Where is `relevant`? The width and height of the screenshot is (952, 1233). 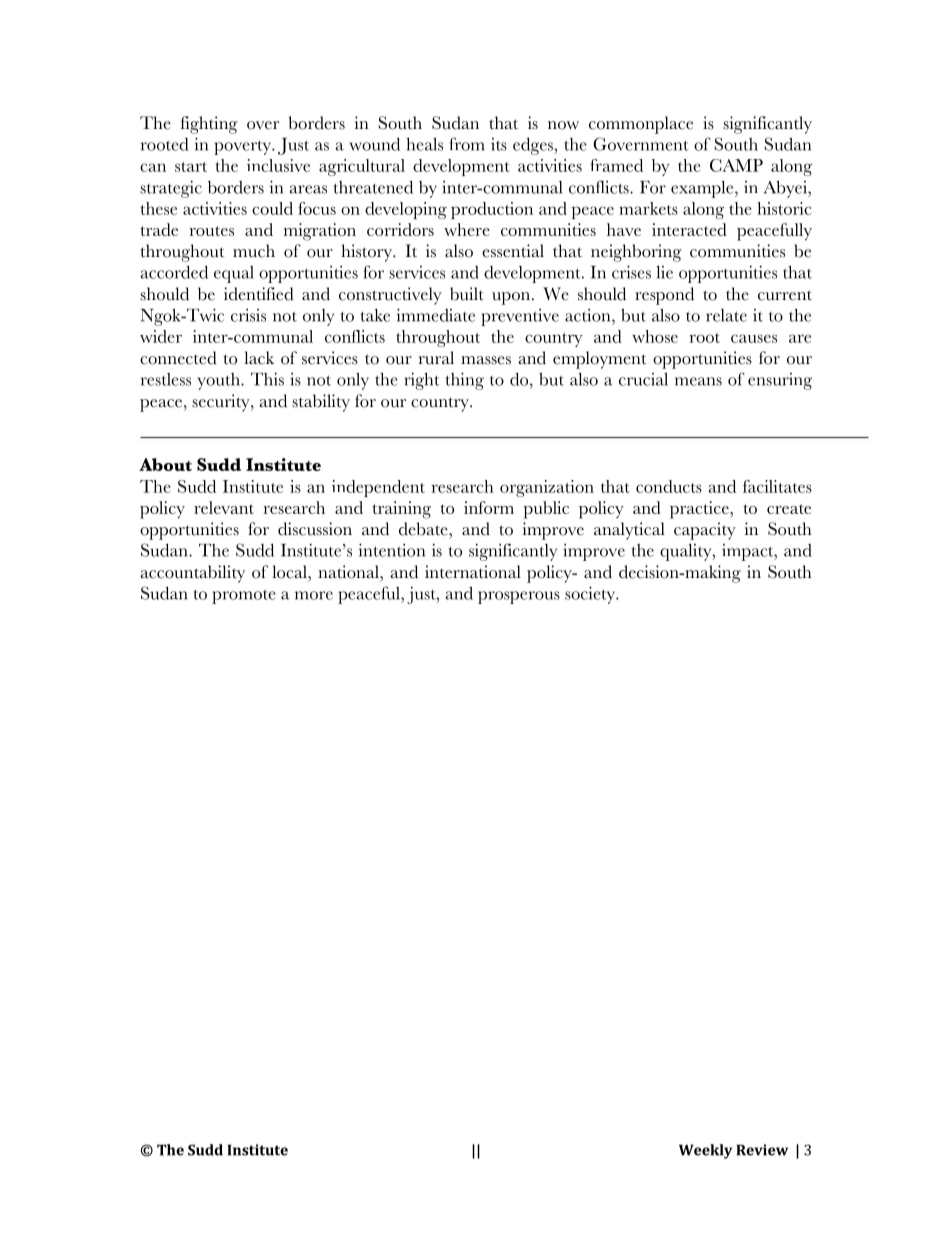 relevant is located at coordinates (224, 507).
